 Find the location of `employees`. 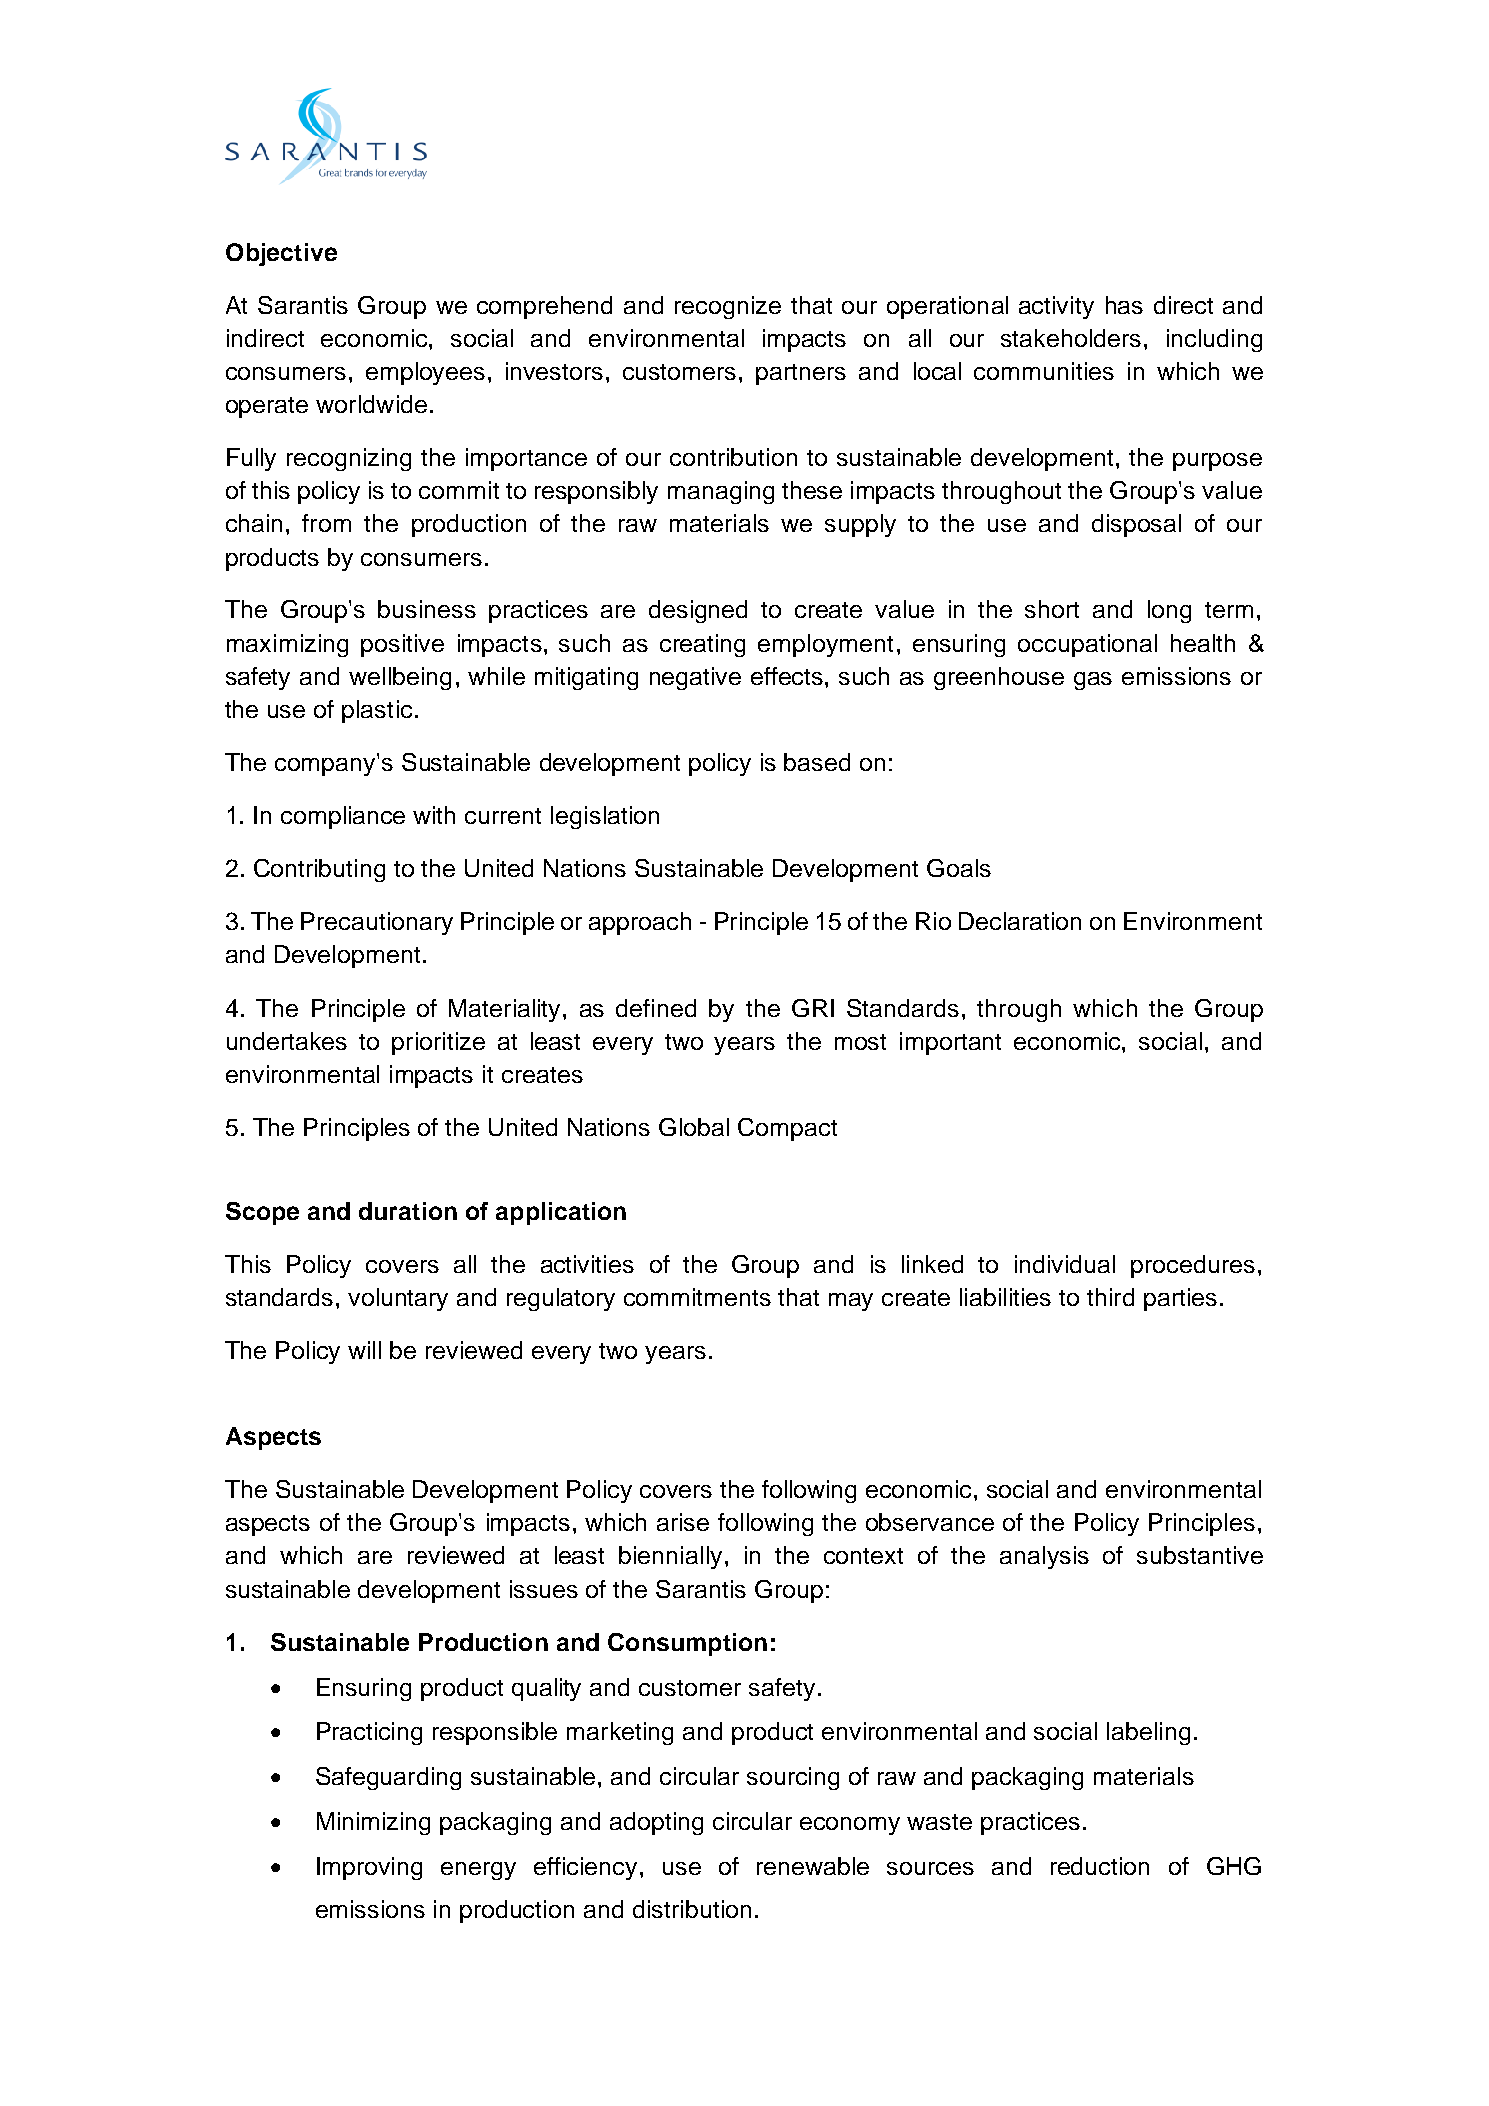

employees is located at coordinates (425, 373).
